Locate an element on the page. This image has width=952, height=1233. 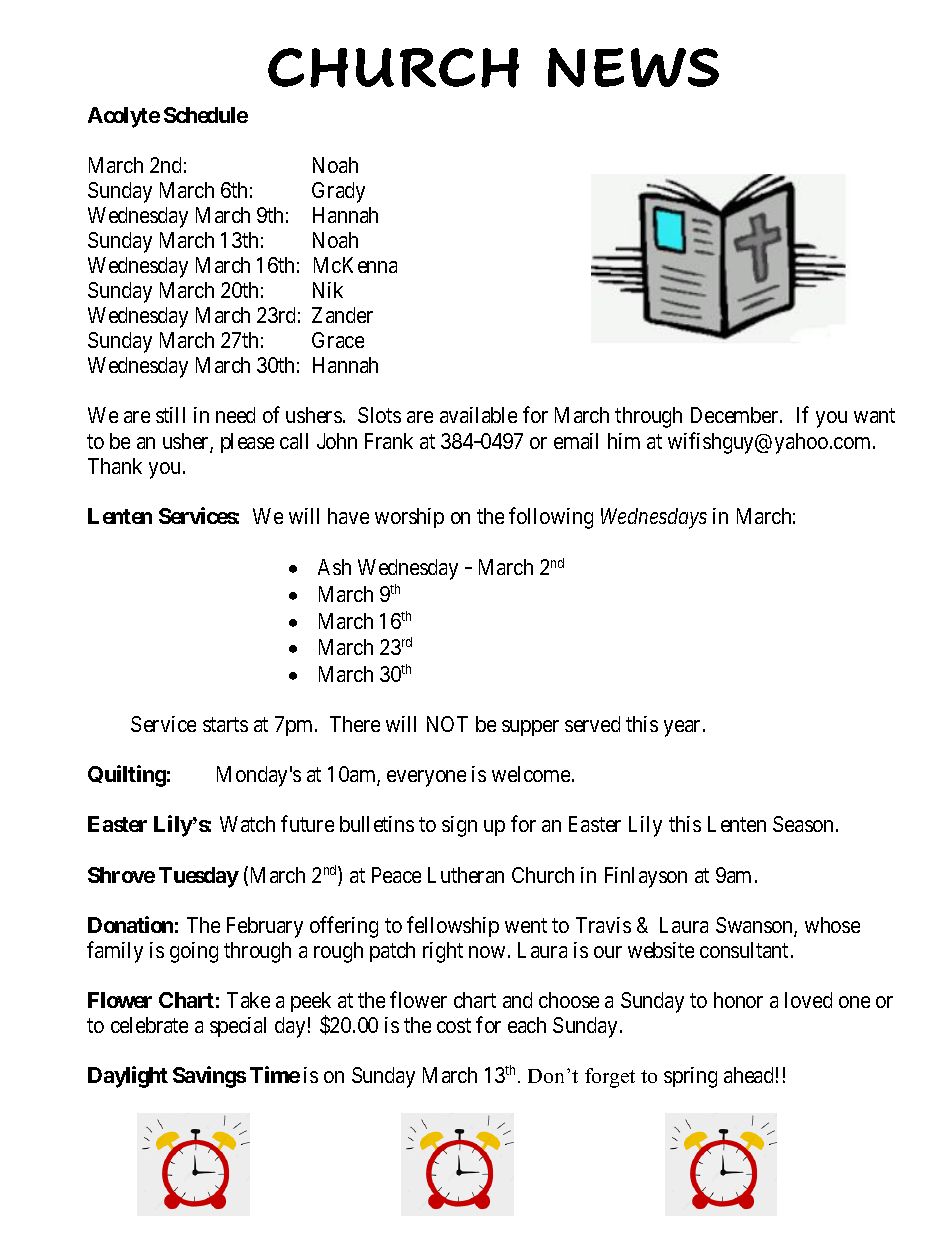
need is located at coordinates (235, 415).
